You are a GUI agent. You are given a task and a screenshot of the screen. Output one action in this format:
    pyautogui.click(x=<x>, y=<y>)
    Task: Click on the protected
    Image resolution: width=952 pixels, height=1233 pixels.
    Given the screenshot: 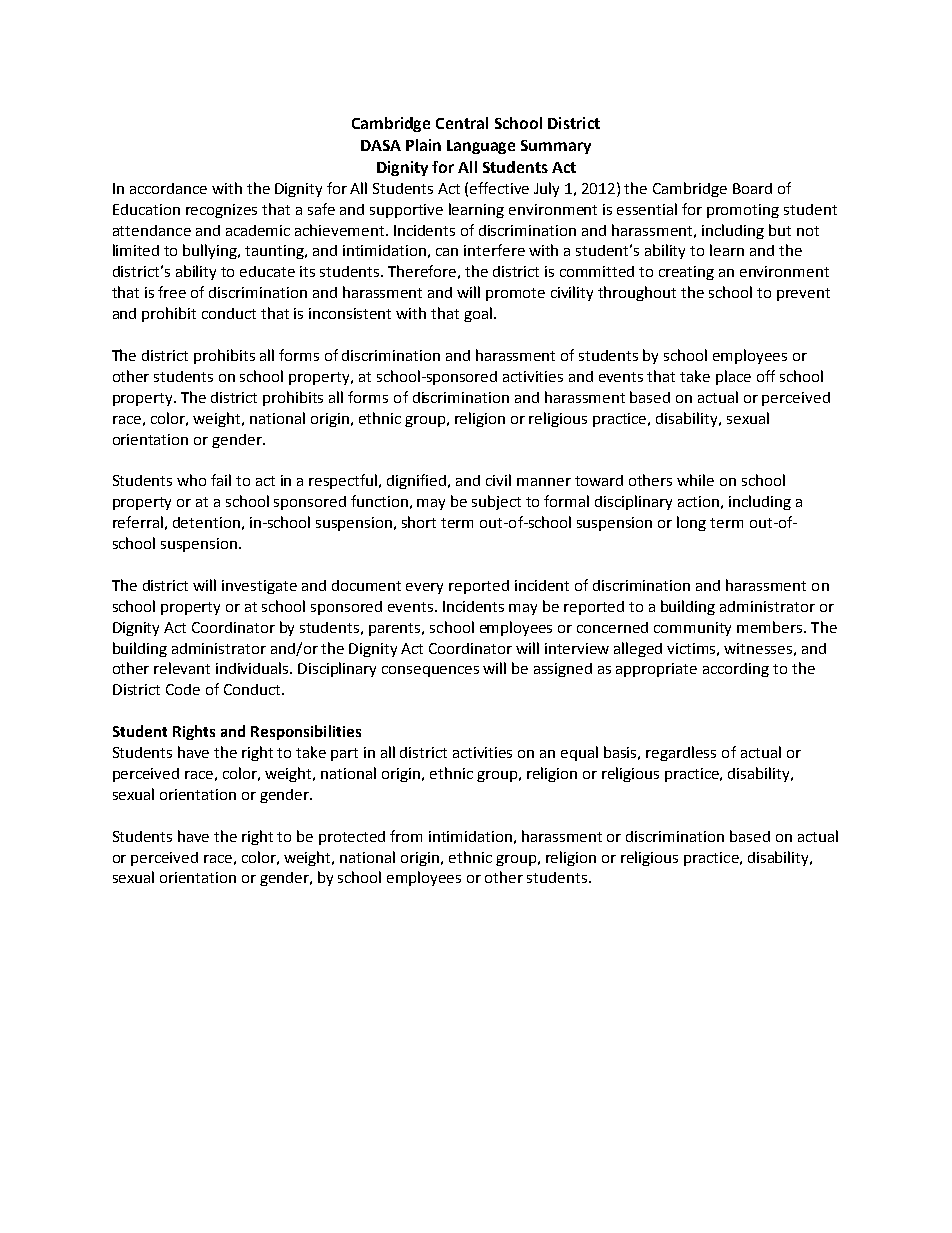 What is the action you would take?
    pyautogui.click(x=352, y=838)
